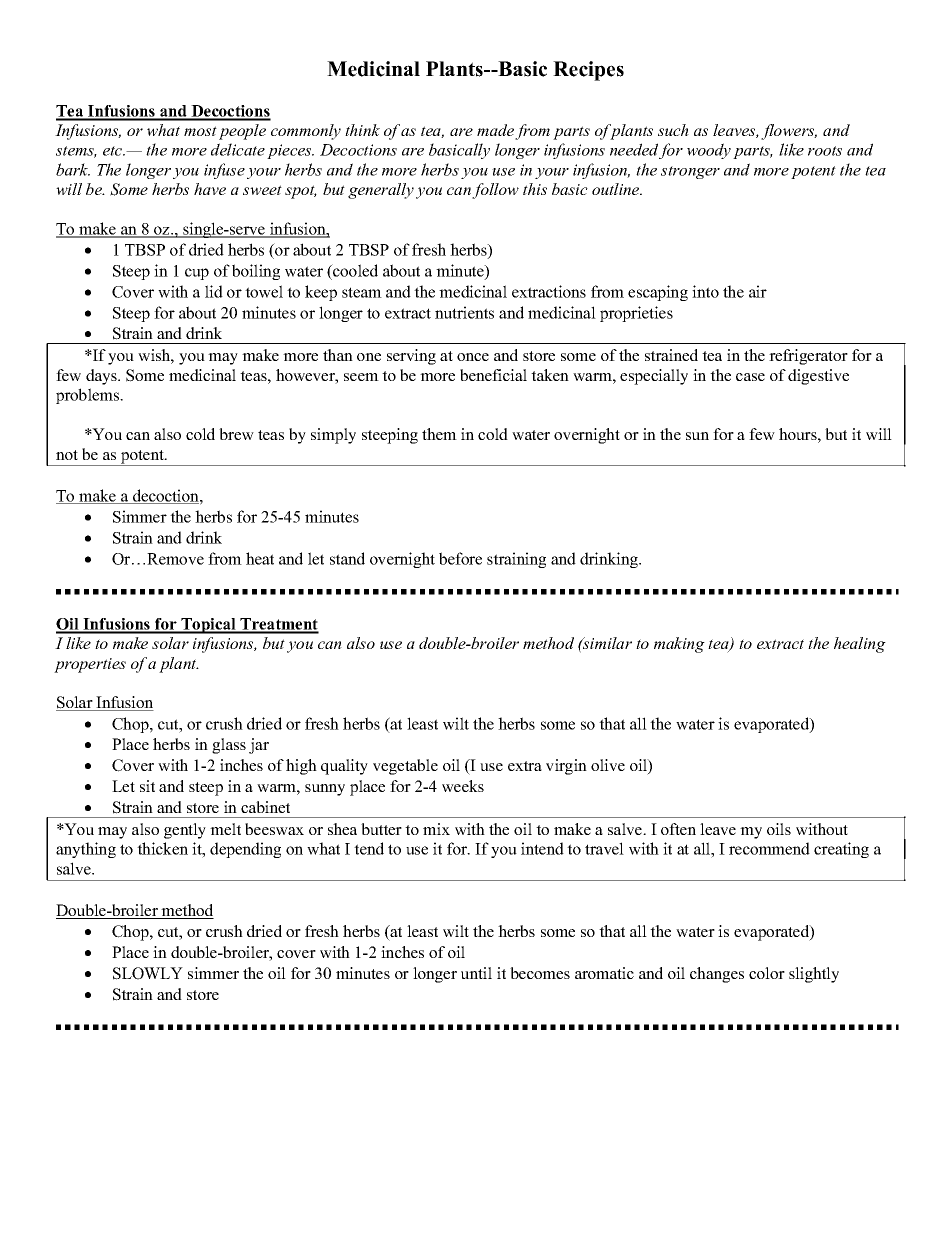  Describe the element at coordinates (789, 132) in the screenshot. I see `flowers` at that location.
